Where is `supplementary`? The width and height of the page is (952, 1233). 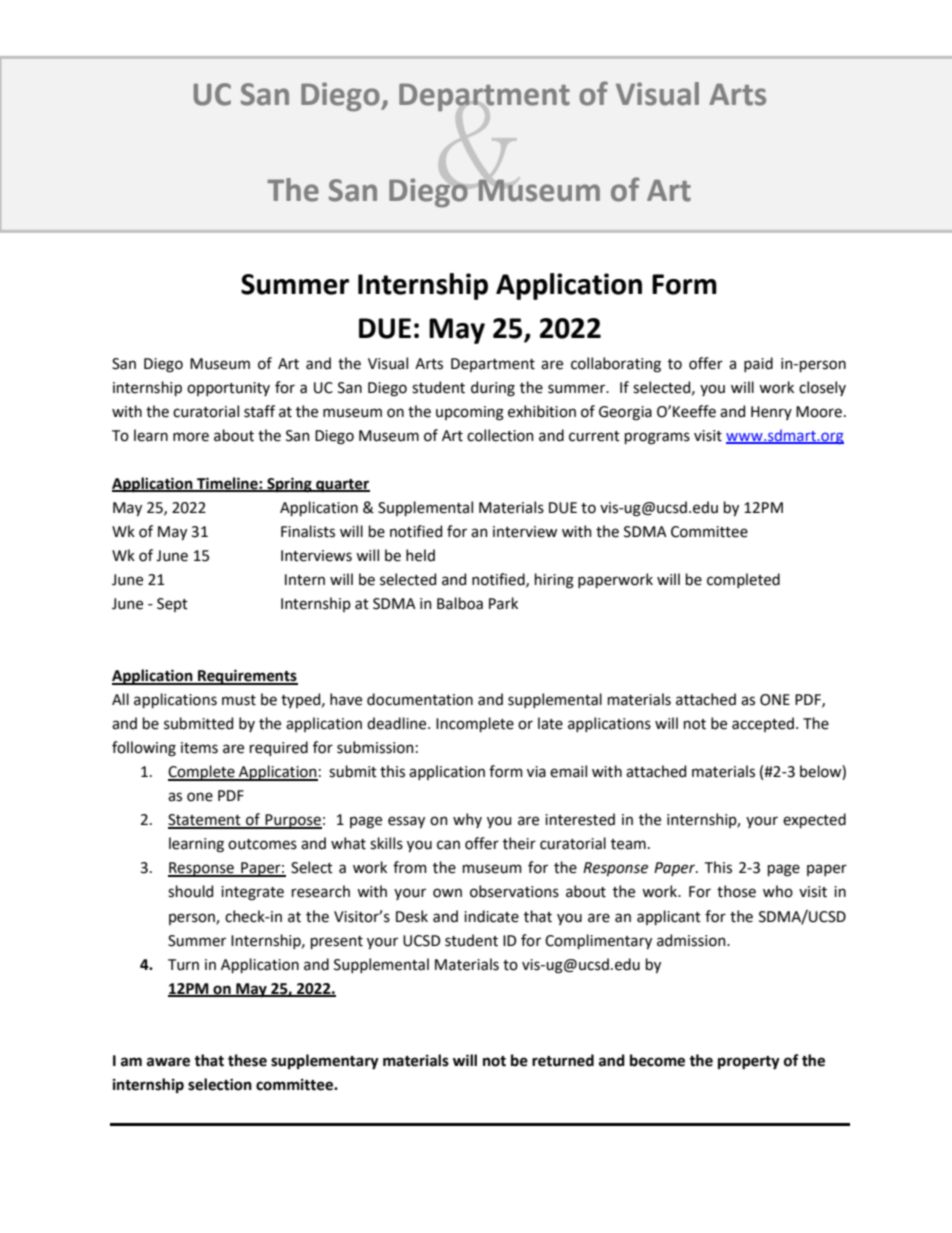 supplementary is located at coordinates (325, 1062).
